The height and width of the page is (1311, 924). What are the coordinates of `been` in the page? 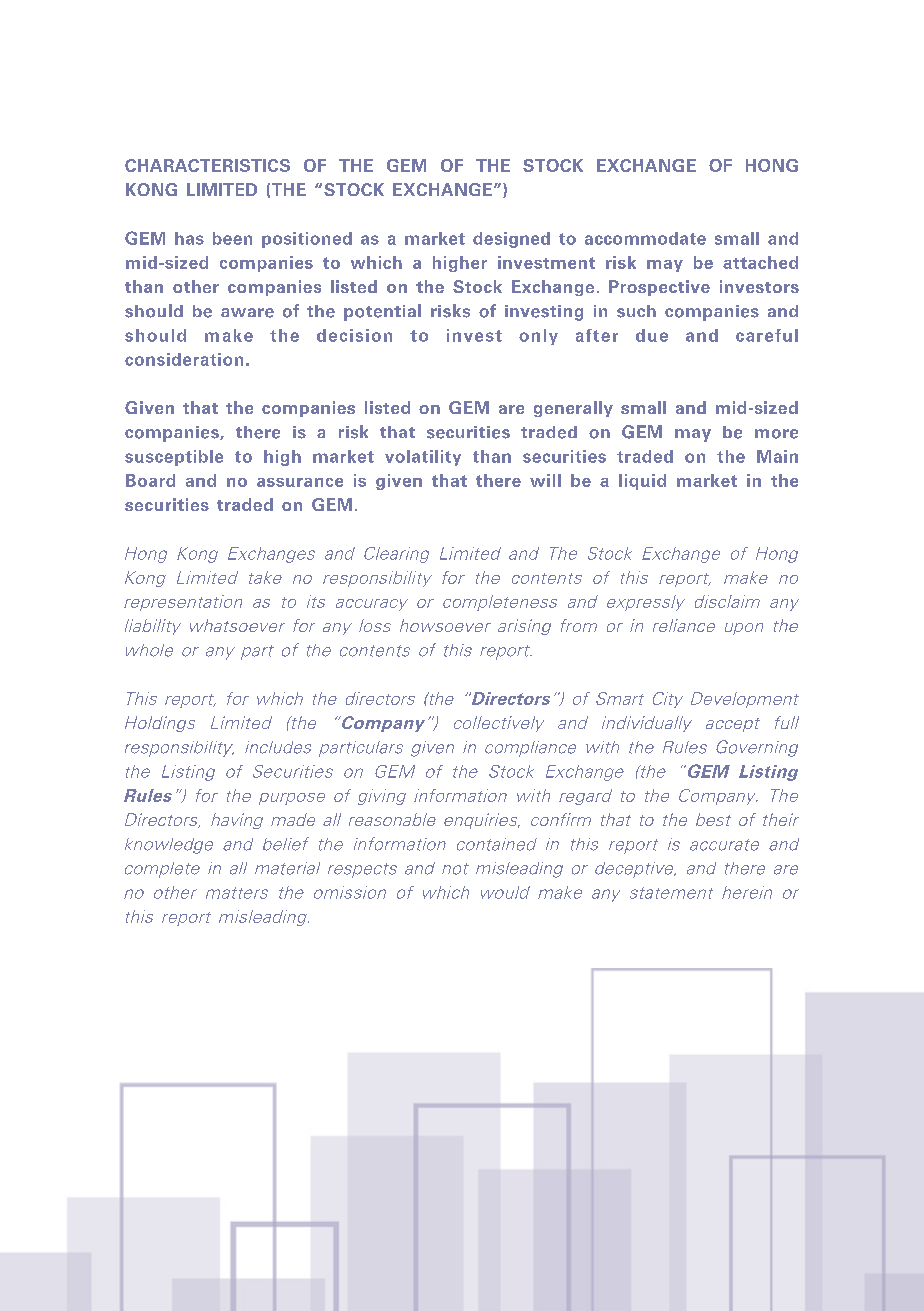 It's located at (232, 238).
